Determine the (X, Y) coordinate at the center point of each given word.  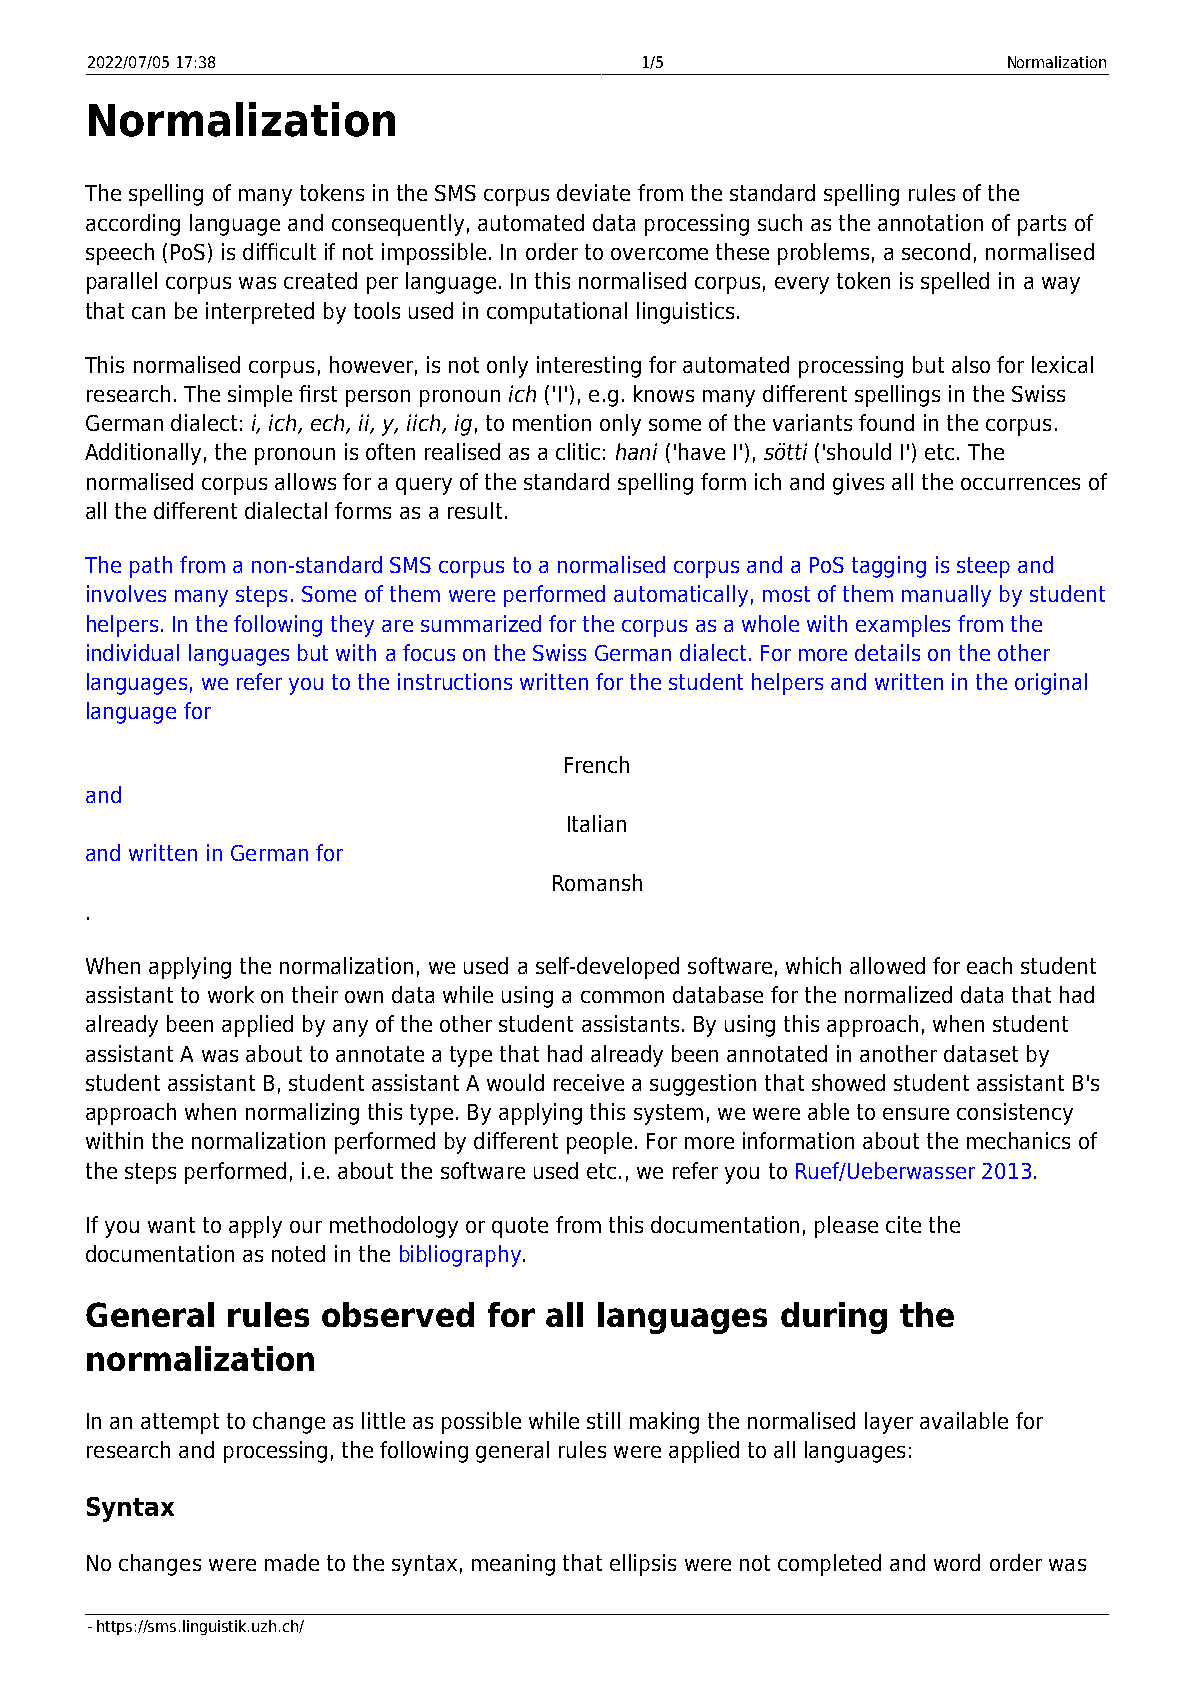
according (133, 225)
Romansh (597, 882)
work (231, 994)
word (957, 1562)
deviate (593, 192)
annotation (930, 222)
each (989, 965)
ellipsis (643, 1565)
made (292, 1562)
